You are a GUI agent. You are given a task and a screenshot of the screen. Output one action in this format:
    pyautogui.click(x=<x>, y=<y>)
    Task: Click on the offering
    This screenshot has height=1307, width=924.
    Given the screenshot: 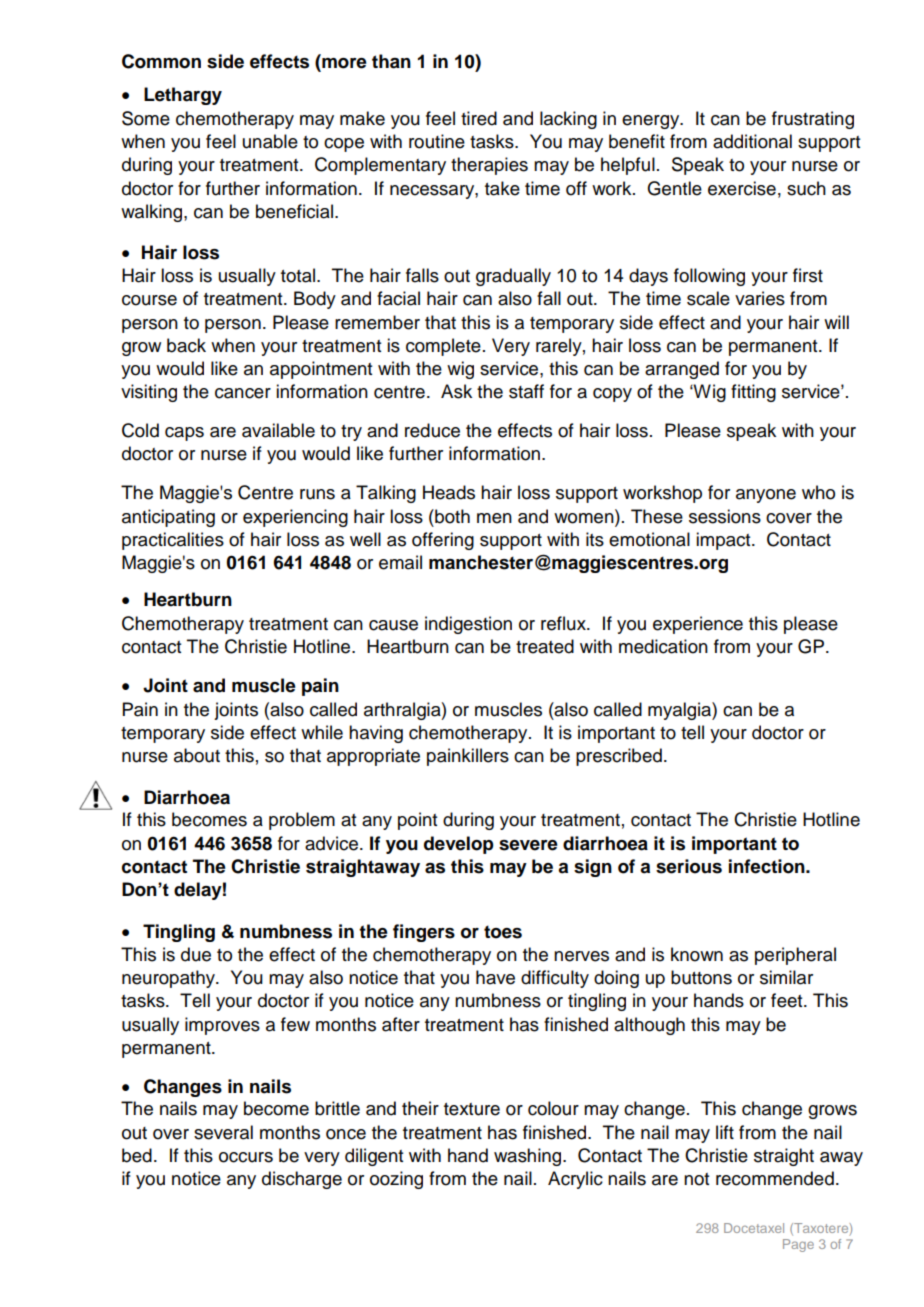 What is the action you would take?
    pyautogui.click(x=443, y=541)
